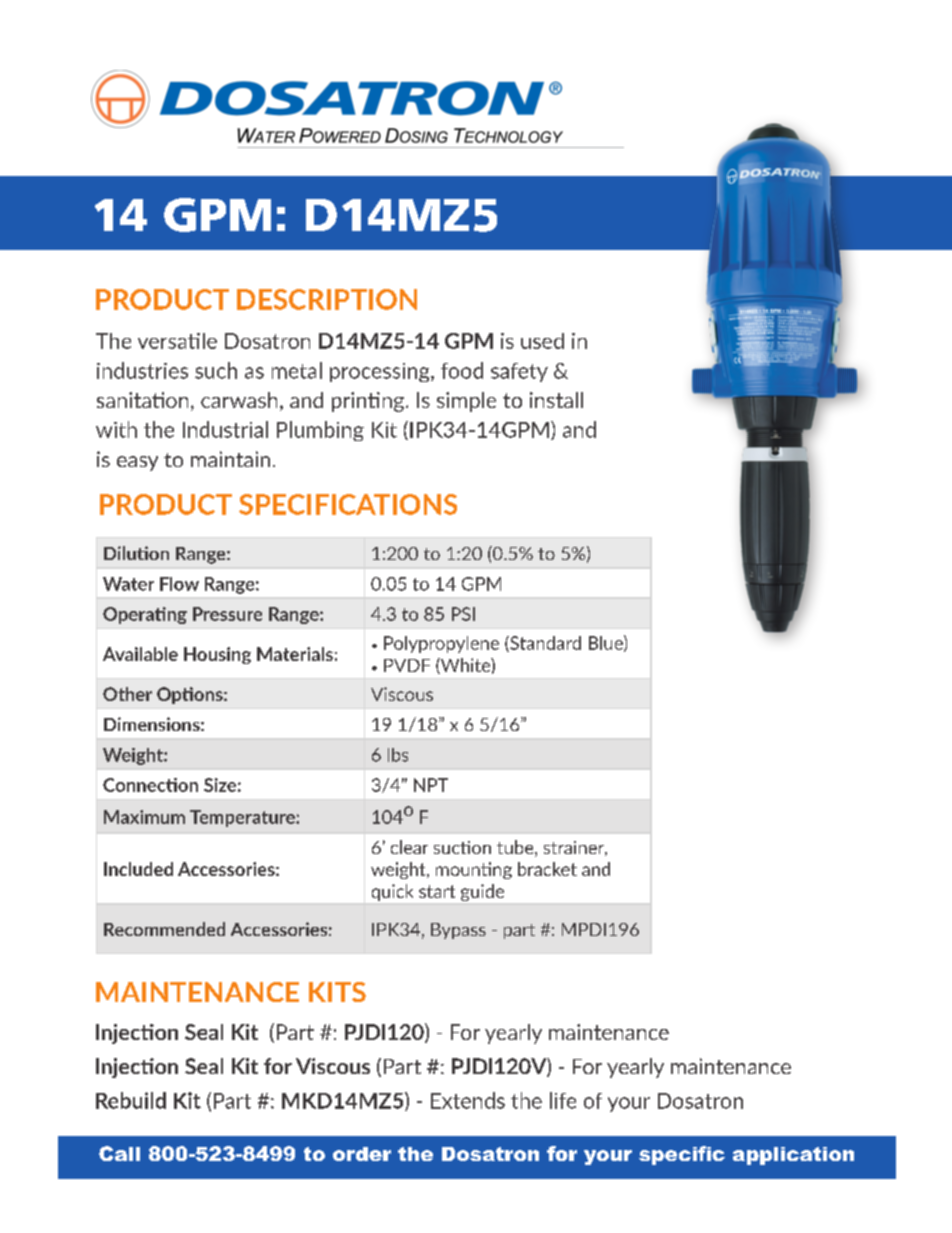  I want to click on Standard, so click(544, 644).
